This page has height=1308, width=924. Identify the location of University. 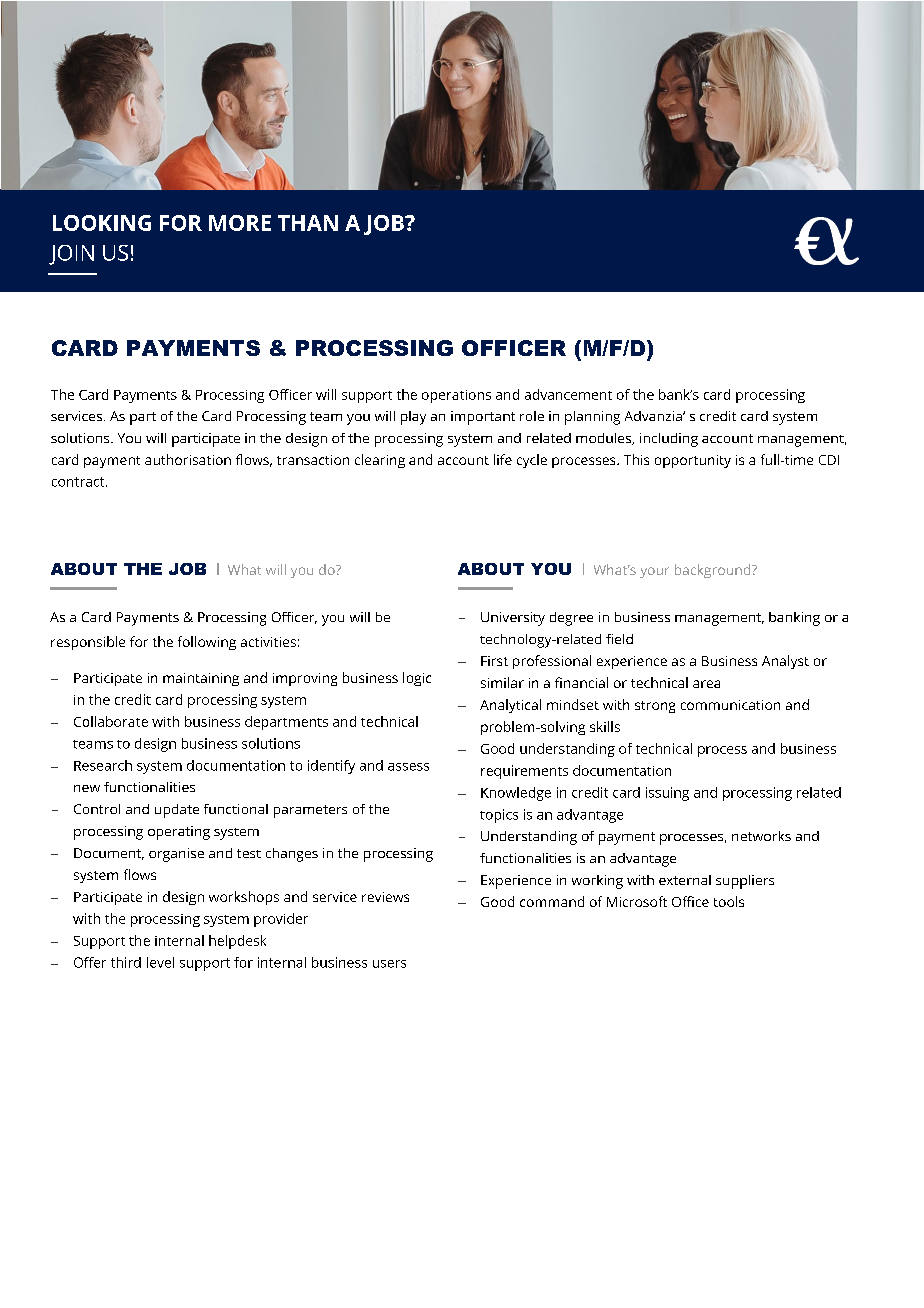
(513, 619).
